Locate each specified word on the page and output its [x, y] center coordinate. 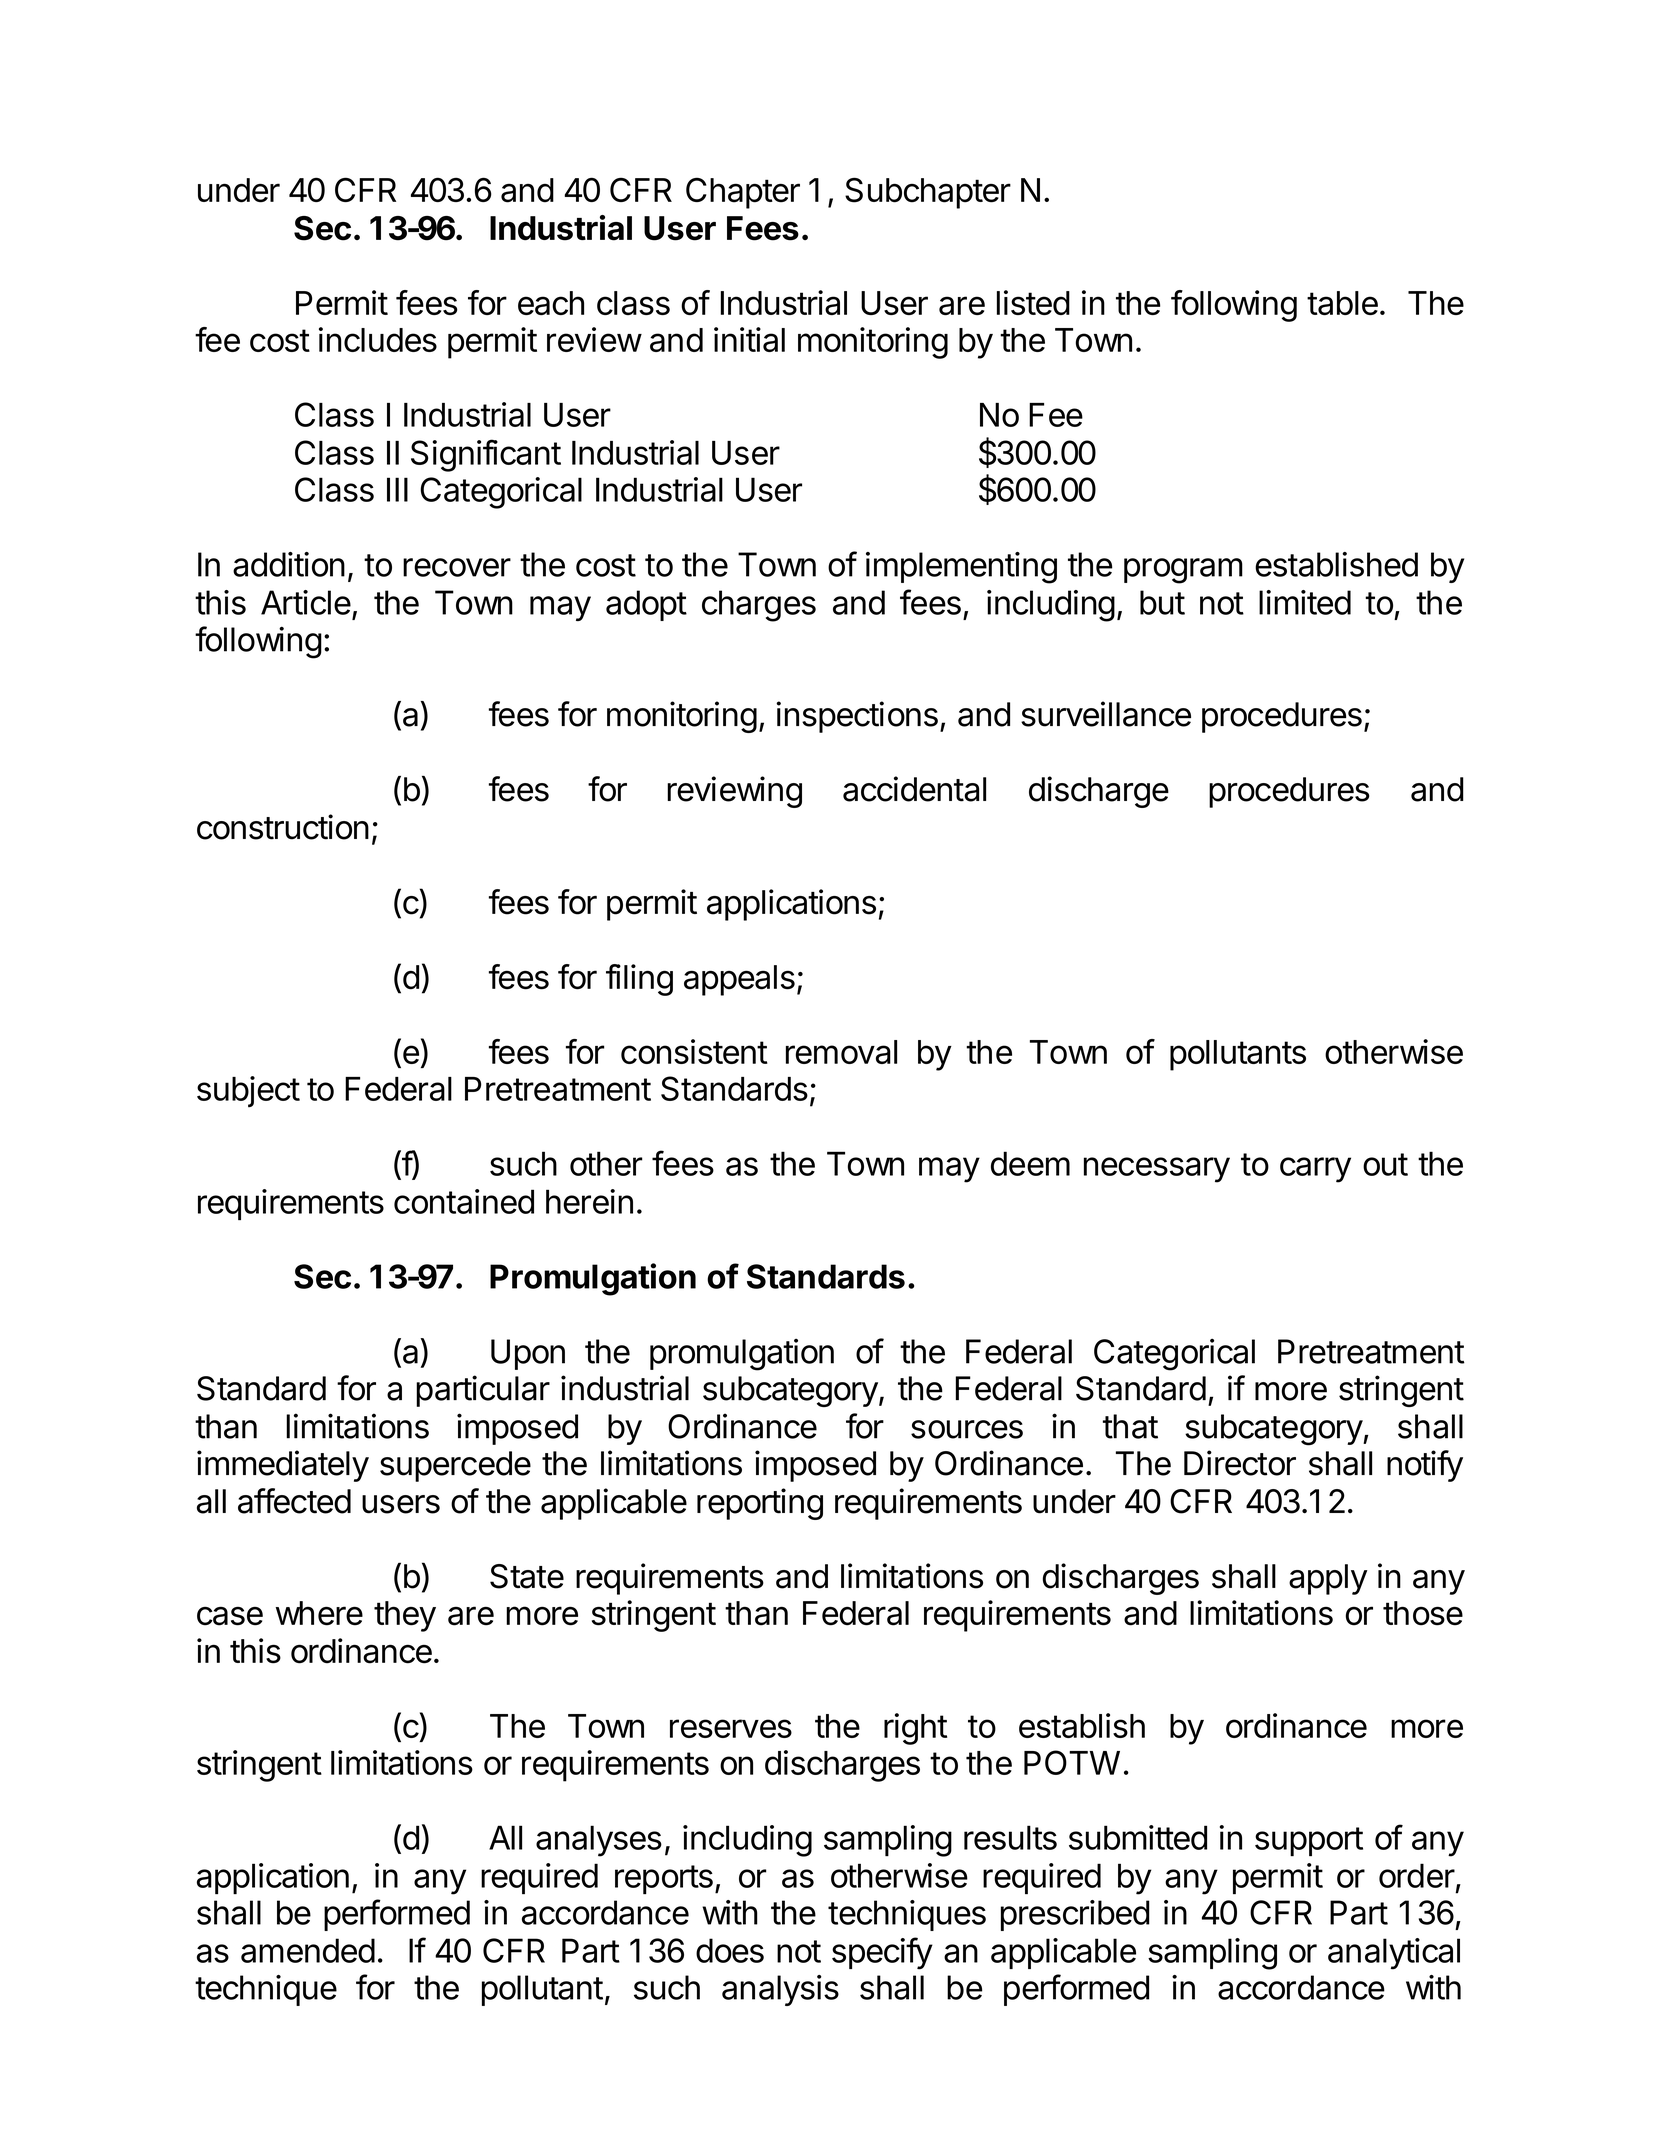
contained [464, 1201]
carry [1315, 1170]
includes [378, 339]
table [1342, 303]
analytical [1394, 1954]
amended [308, 1950]
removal [841, 1052]
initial [749, 339]
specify [882, 1953]
